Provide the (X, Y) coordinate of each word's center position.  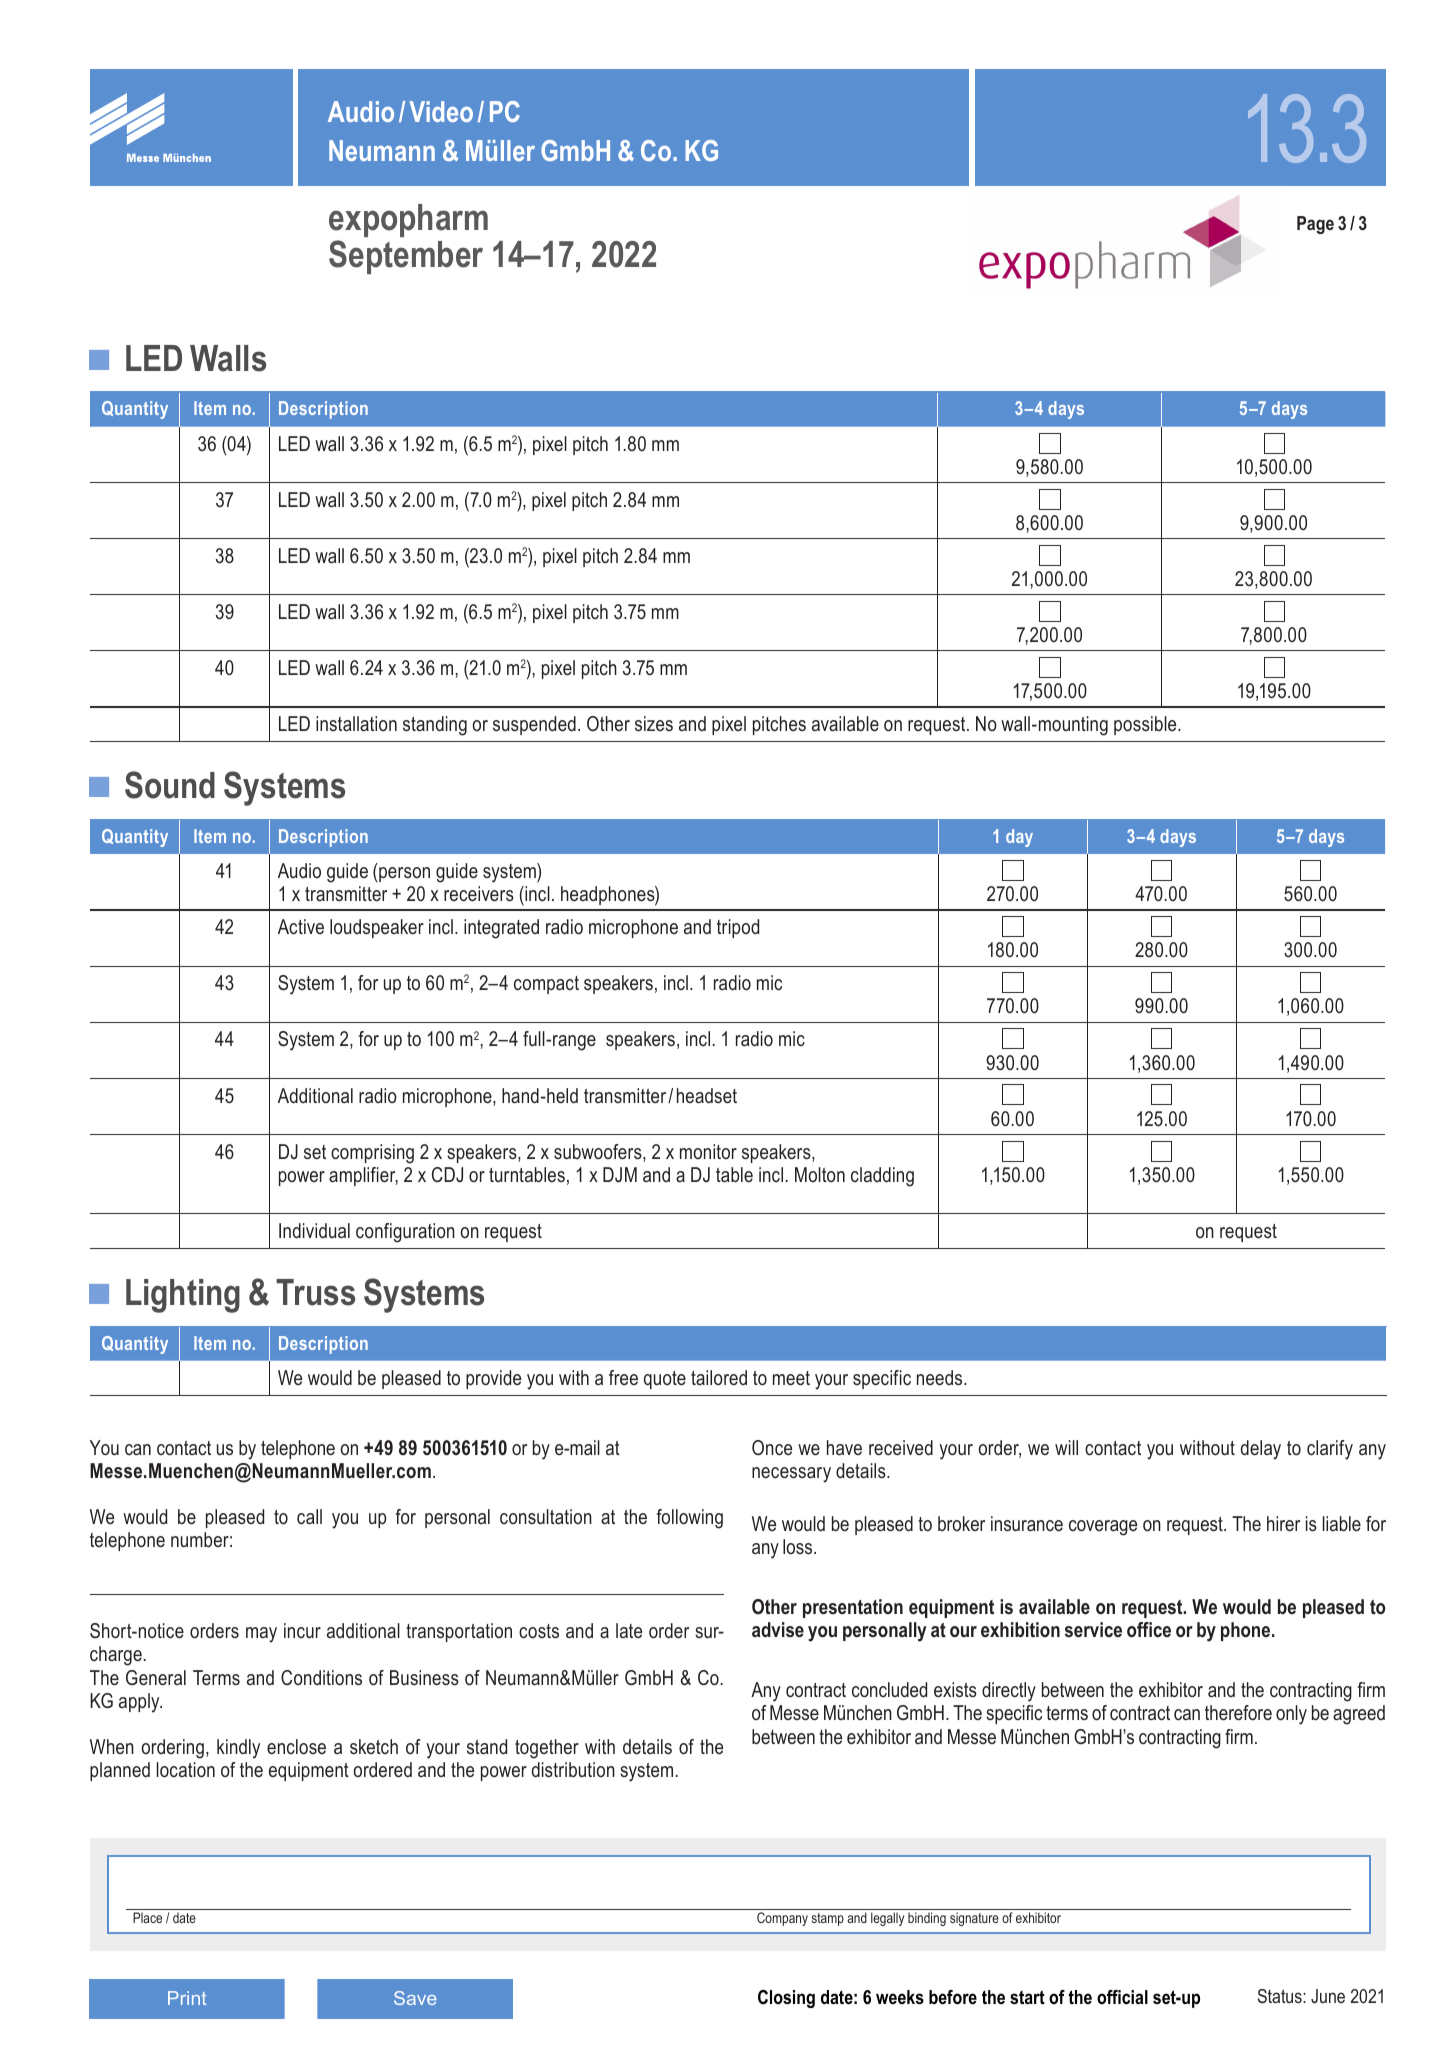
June (1328, 1996)
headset (707, 1096)
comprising (372, 1154)
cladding (882, 1177)
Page (1315, 225)
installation (356, 723)
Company (782, 1919)
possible (1146, 725)
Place (147, 1917)
